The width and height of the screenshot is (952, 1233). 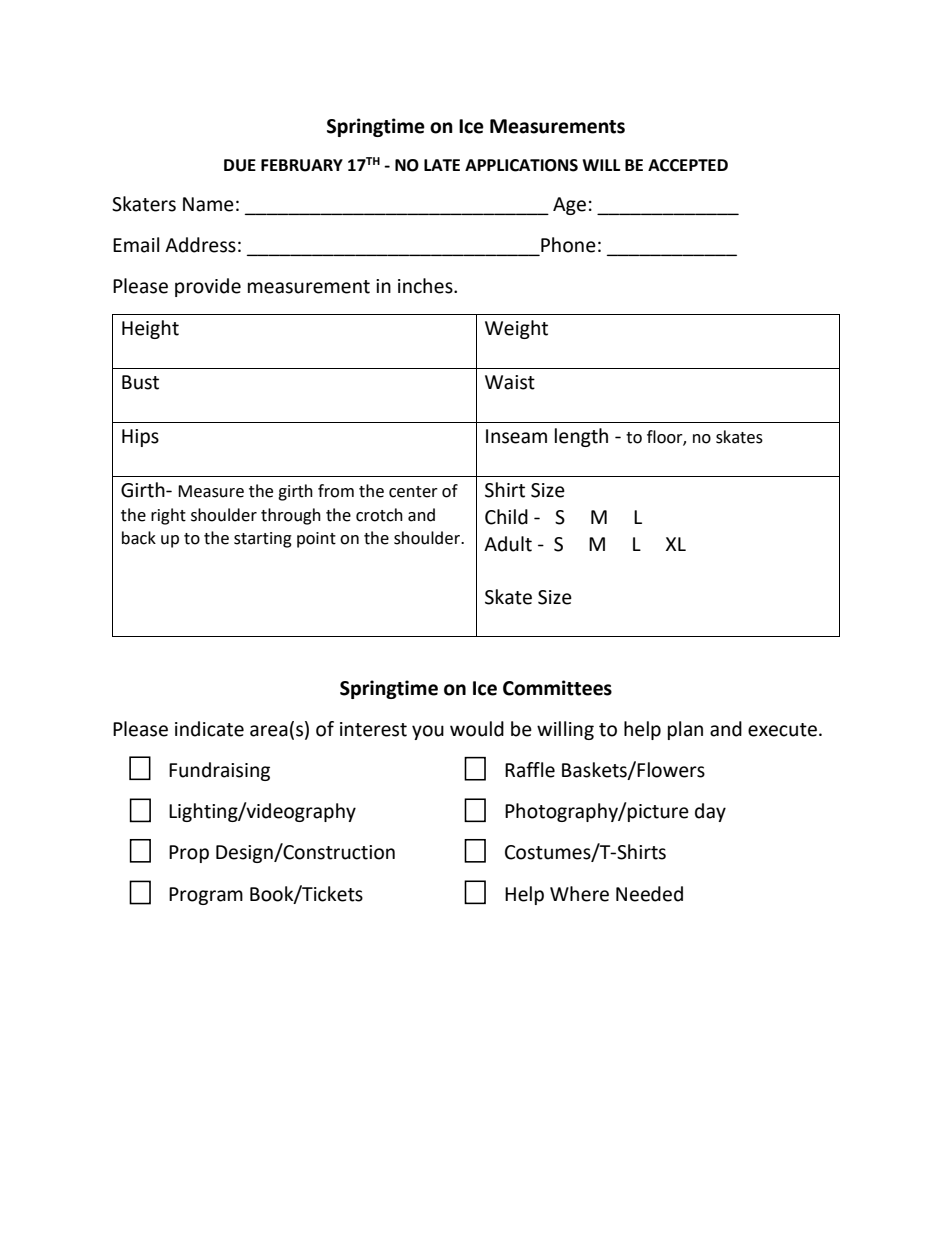 I want to click on Program, so click(x=206, y=896).
